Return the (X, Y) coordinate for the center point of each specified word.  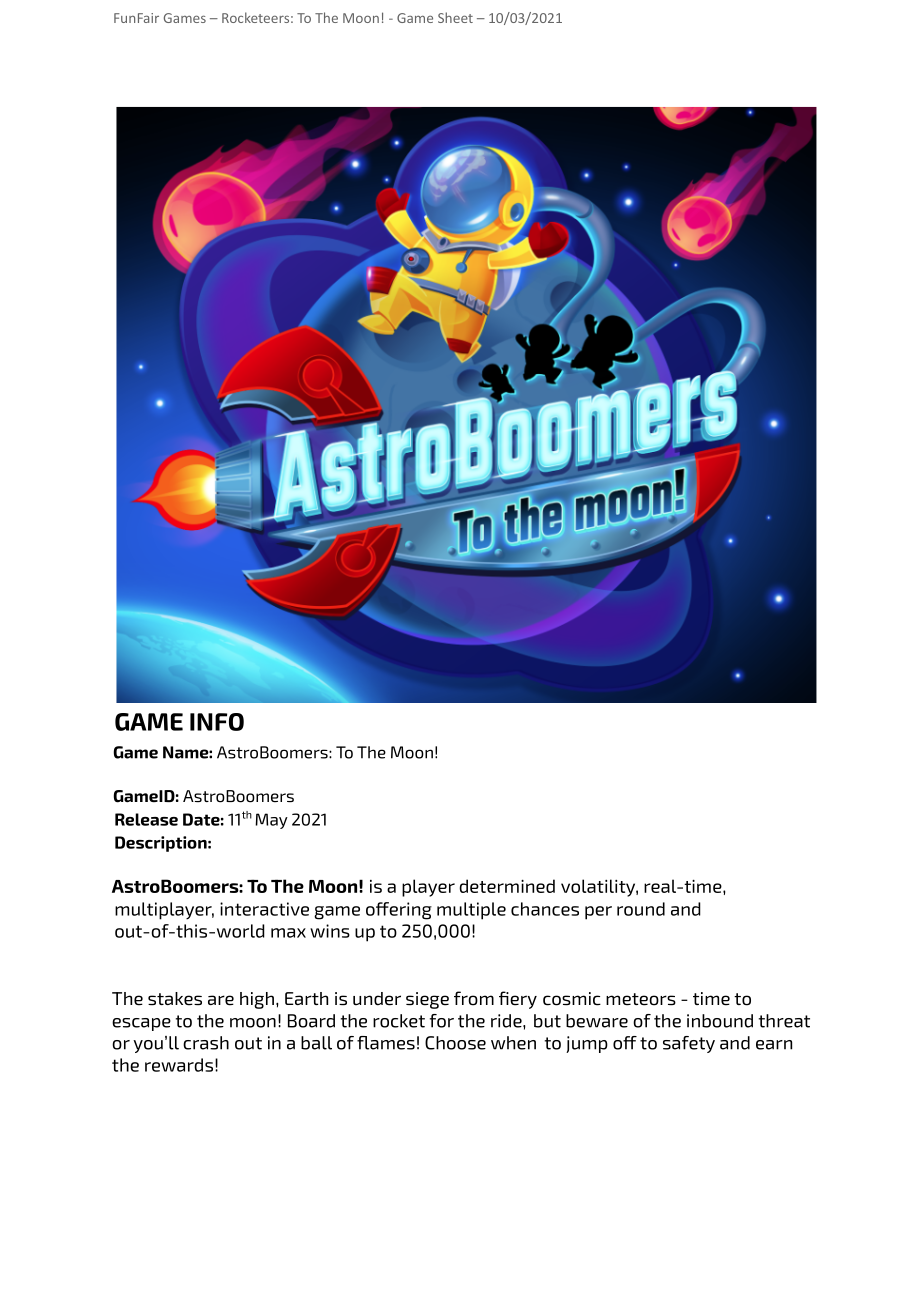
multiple (471, 911)
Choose (455, 1043)
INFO (217, 722)
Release (146, 819)
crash (206, 1043)
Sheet (455, 17)
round (641, 909)
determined (507, 886)
